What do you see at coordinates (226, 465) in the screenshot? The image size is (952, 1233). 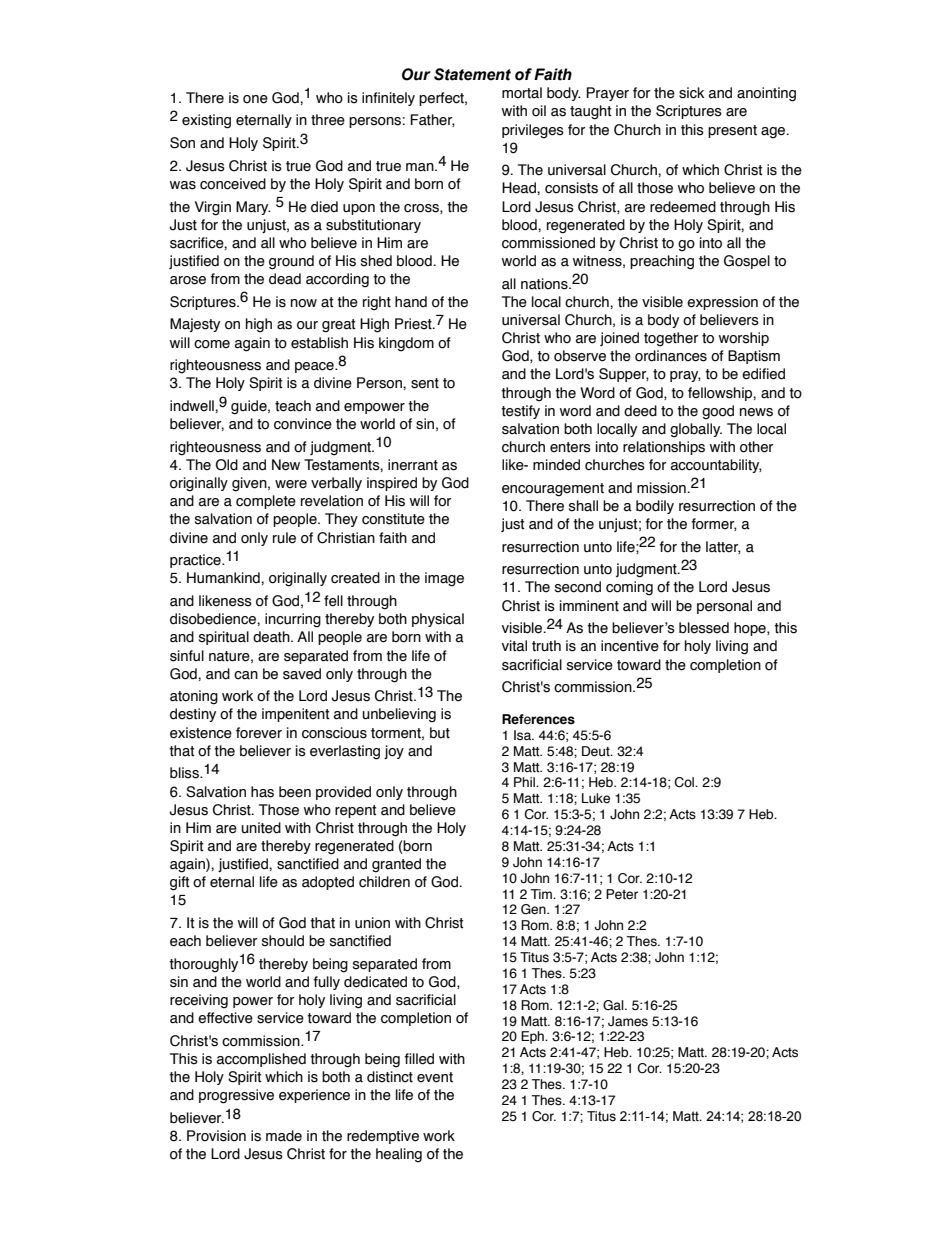 I see `Old` at bounding box center [226, 465].
